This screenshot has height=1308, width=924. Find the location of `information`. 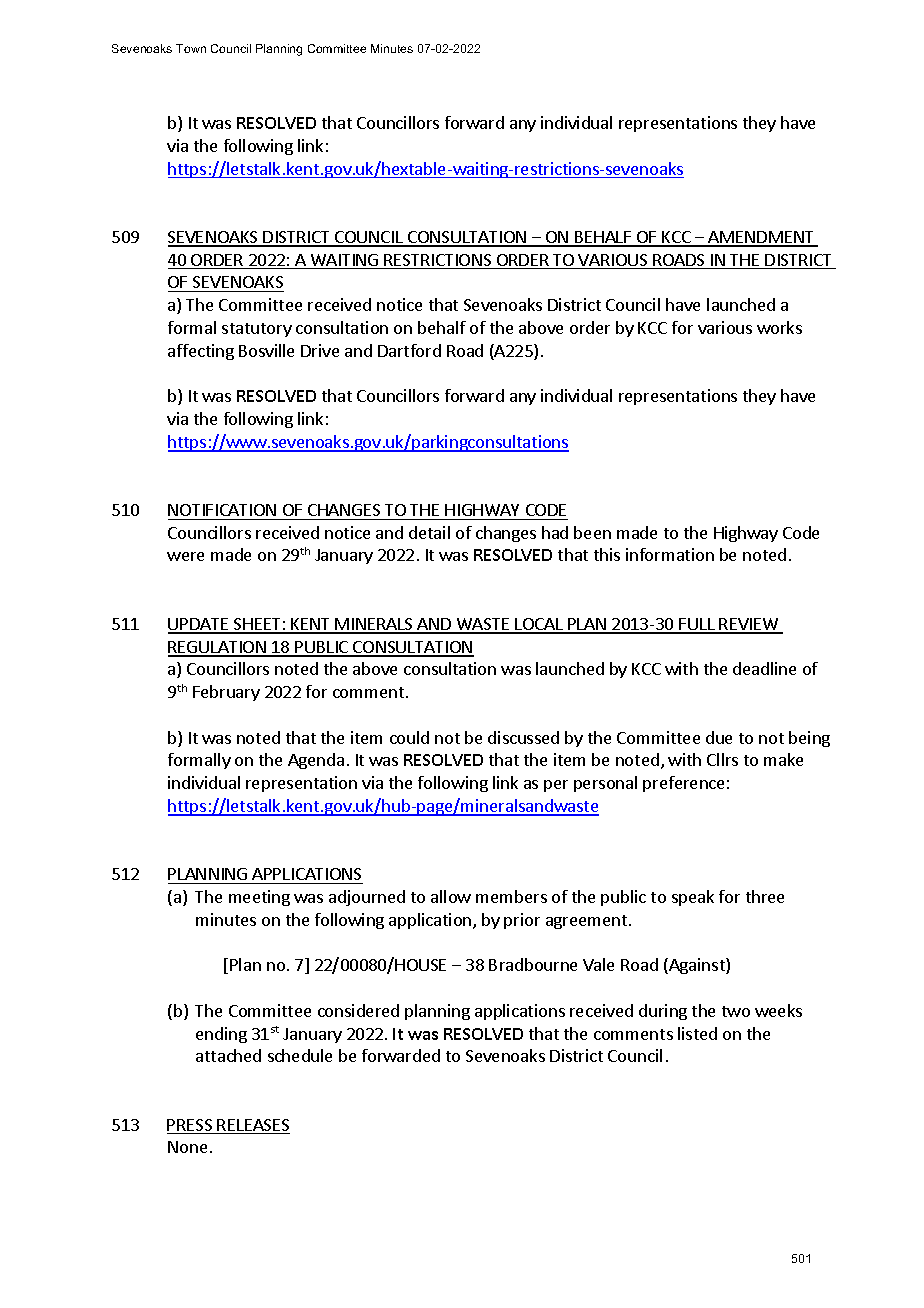

information is located at coordinates (670, 554).
